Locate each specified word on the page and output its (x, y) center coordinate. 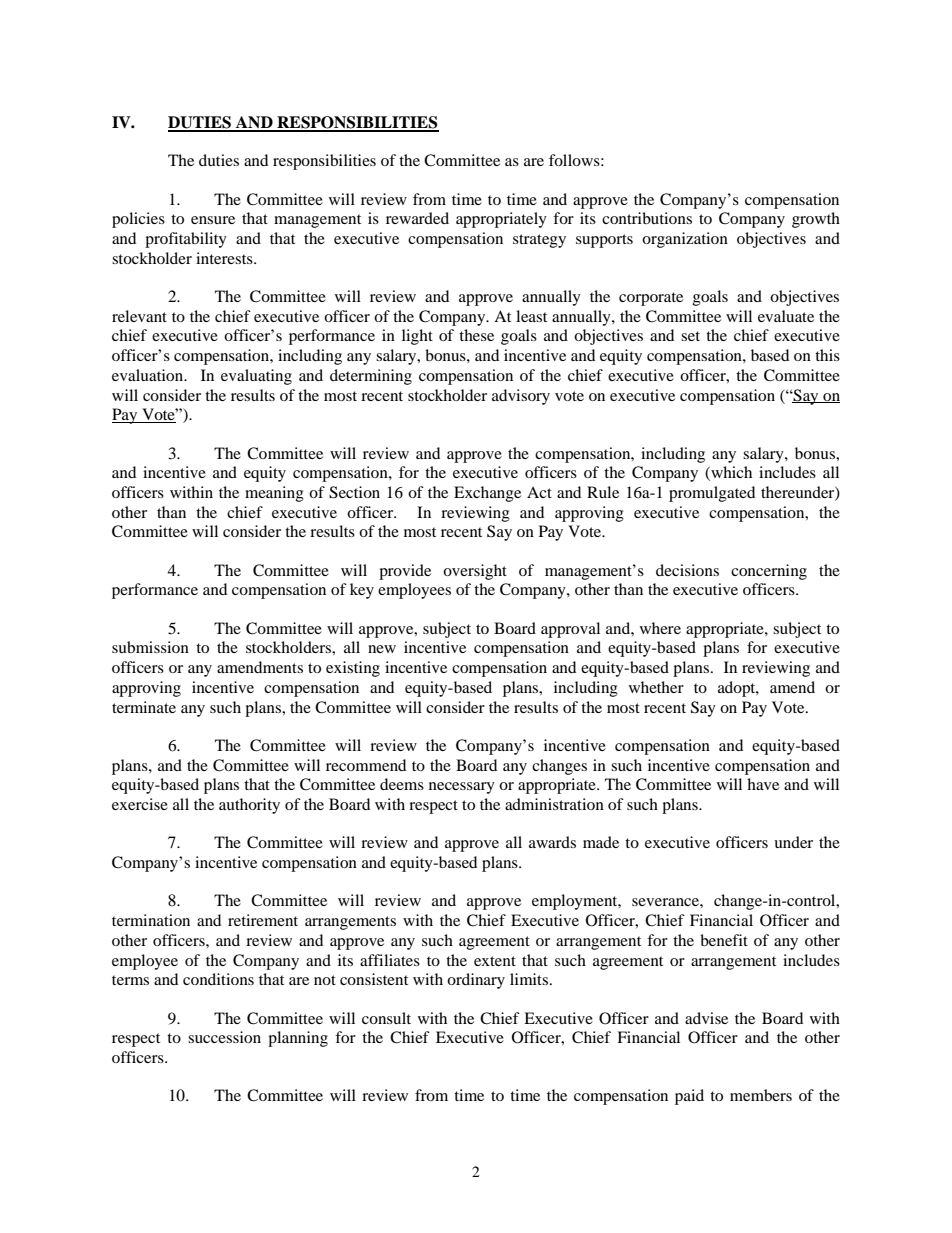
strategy (539, 241)
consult (386, 1018)
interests (225, 258)
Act (539, 492)
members (761, 1095)
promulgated (712, 494)
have (763, 784)
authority (249, 806)
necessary (462, 788)
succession (224, 1037)
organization (685, 240)
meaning (274, 494)
